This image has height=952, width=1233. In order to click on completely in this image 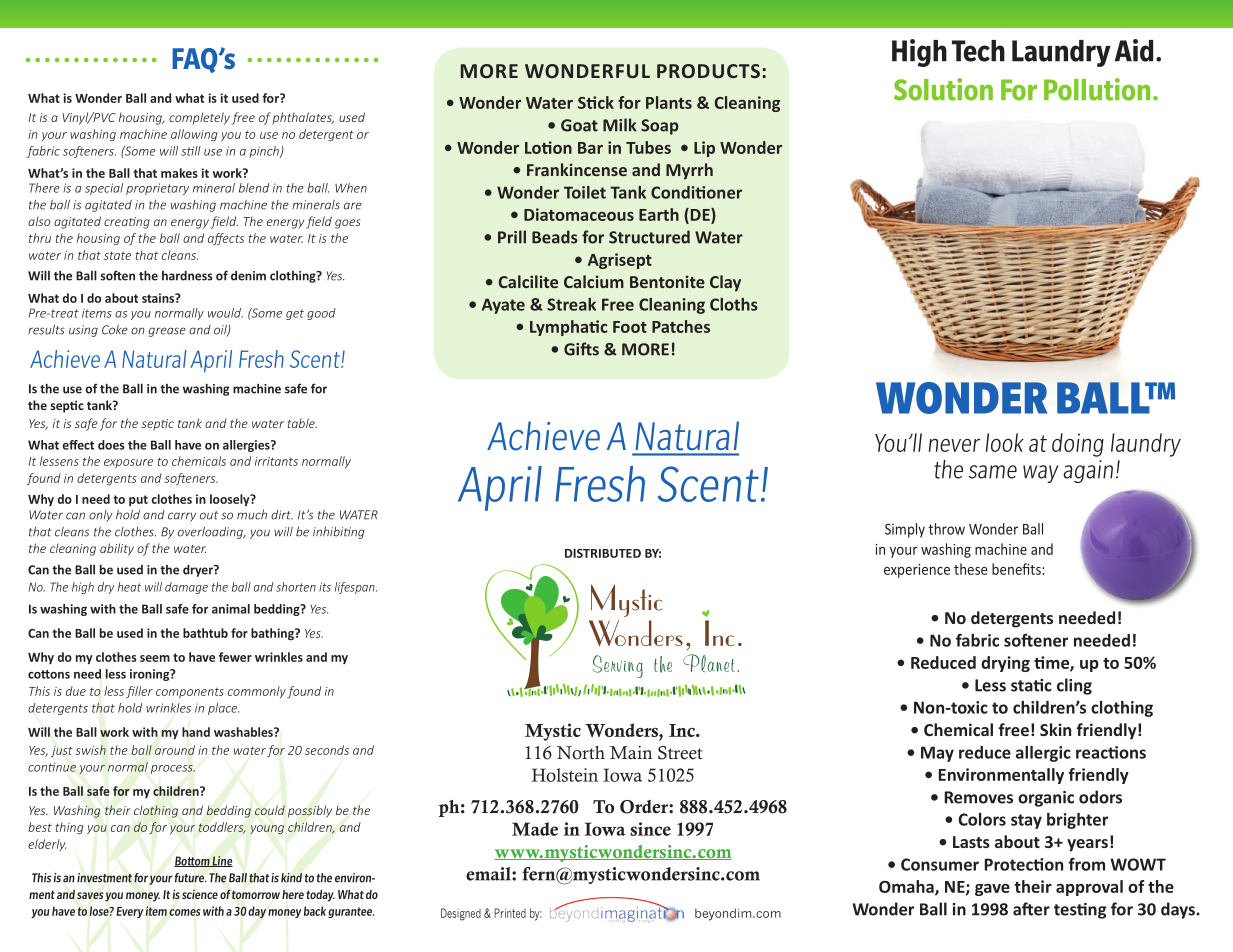, I will do `click(199, 118)`.
